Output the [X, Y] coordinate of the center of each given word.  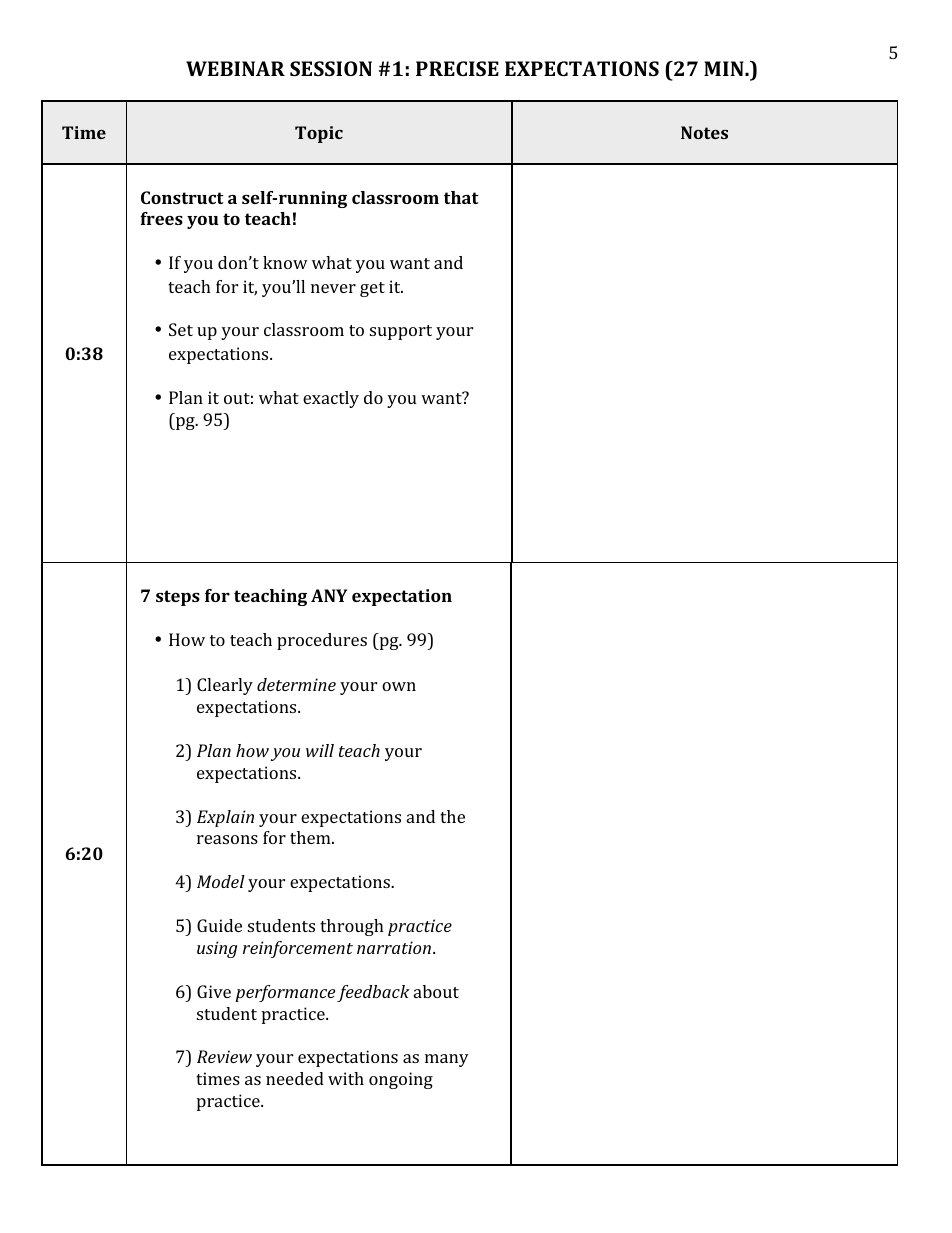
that [461, 197]
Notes [704, 132]
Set [181, 329]
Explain [225, 818]
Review [224, 1056]
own [399, 686]
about [436, 991]
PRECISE [457, 68]
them [311, 837]
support [401, 332]
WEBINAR [235, 68]
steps [178, 598]
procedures [322, 641]
